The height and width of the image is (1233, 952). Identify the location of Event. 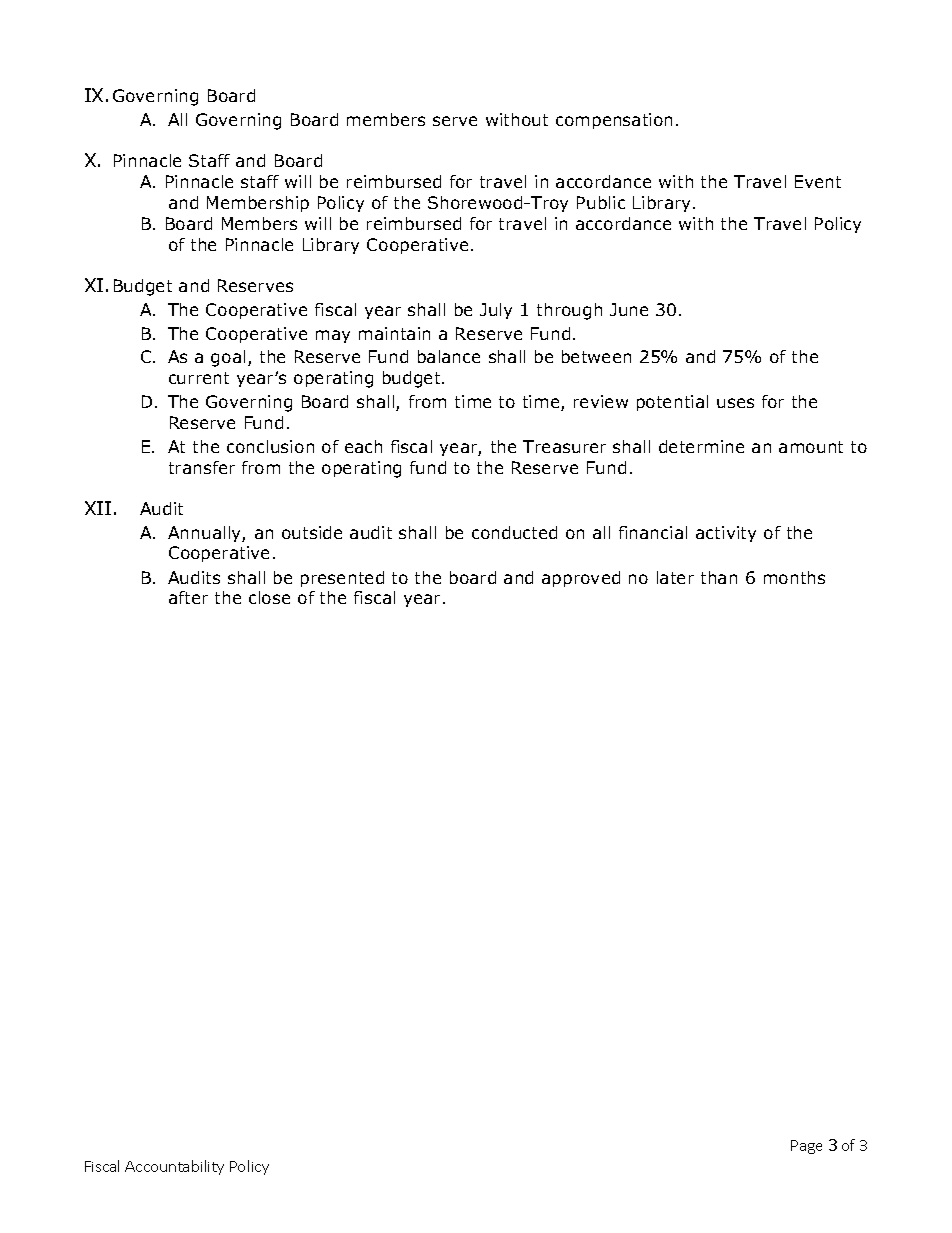
(818, 181).
